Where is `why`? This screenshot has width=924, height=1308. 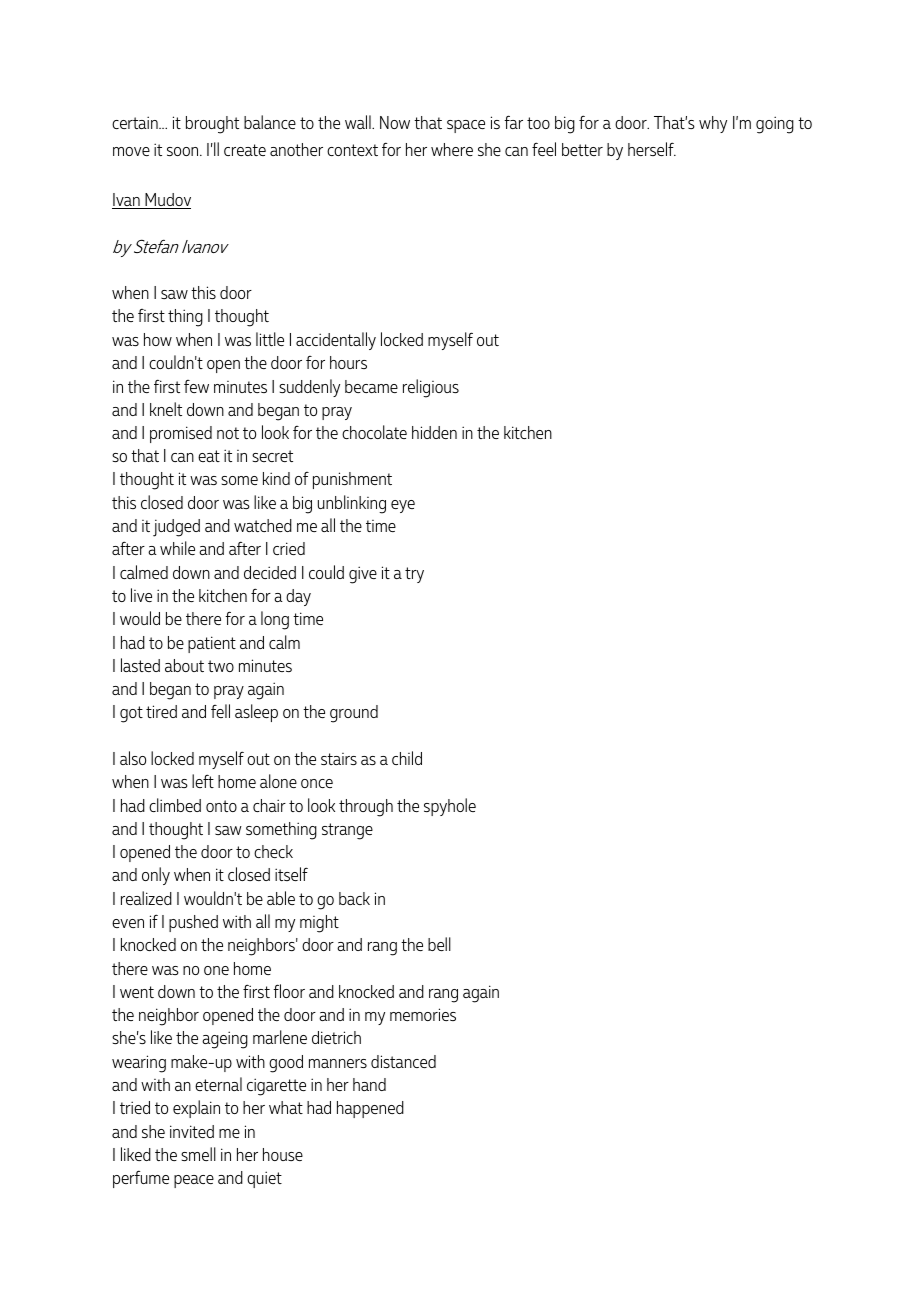 why is located at coordinates (713, 124).
